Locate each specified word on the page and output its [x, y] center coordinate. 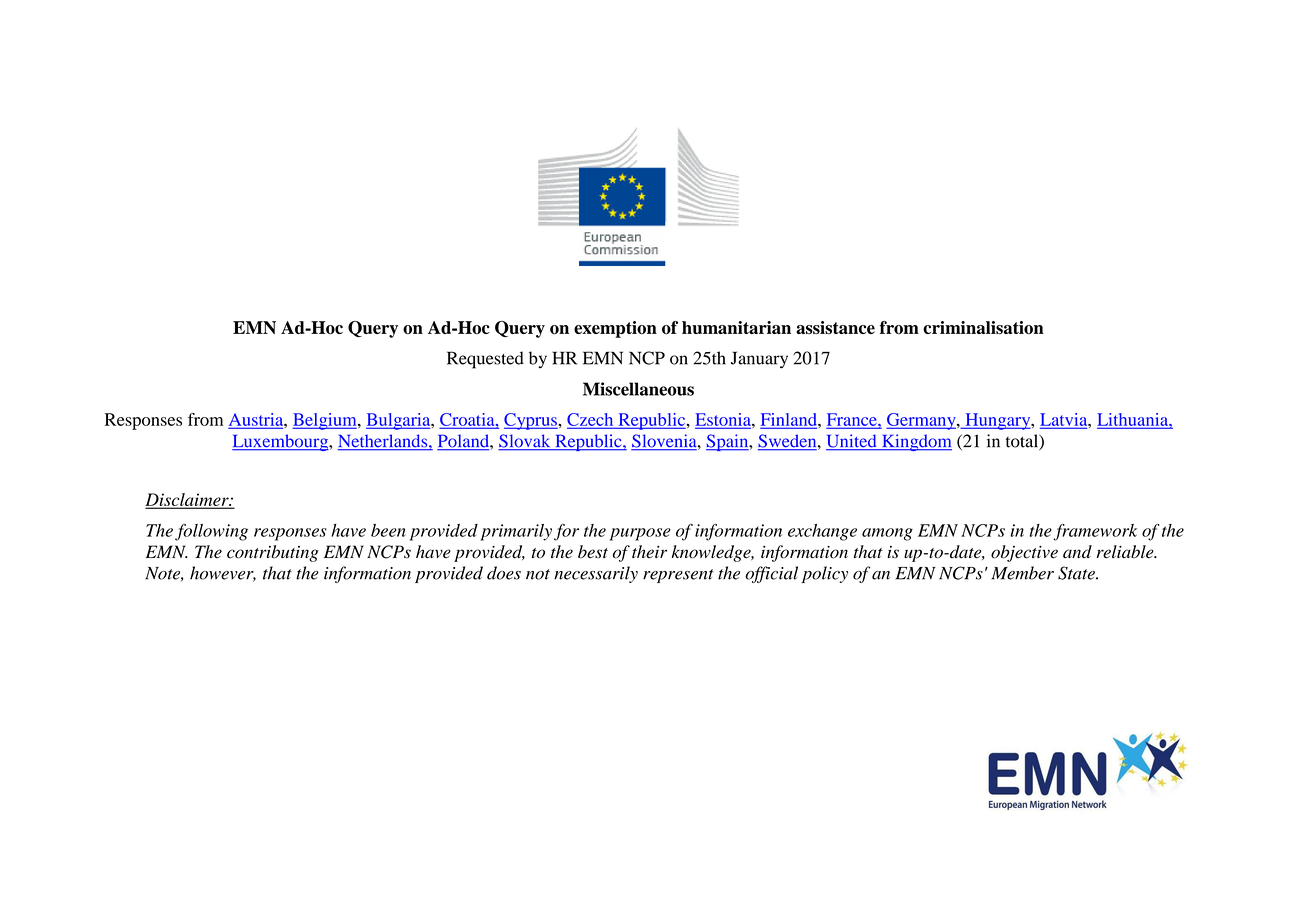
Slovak [525, 442]
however [223, 574]
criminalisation [983, 328]
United [852, 442]
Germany [922, 421]
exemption [615, 329]
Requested [485, 360]
